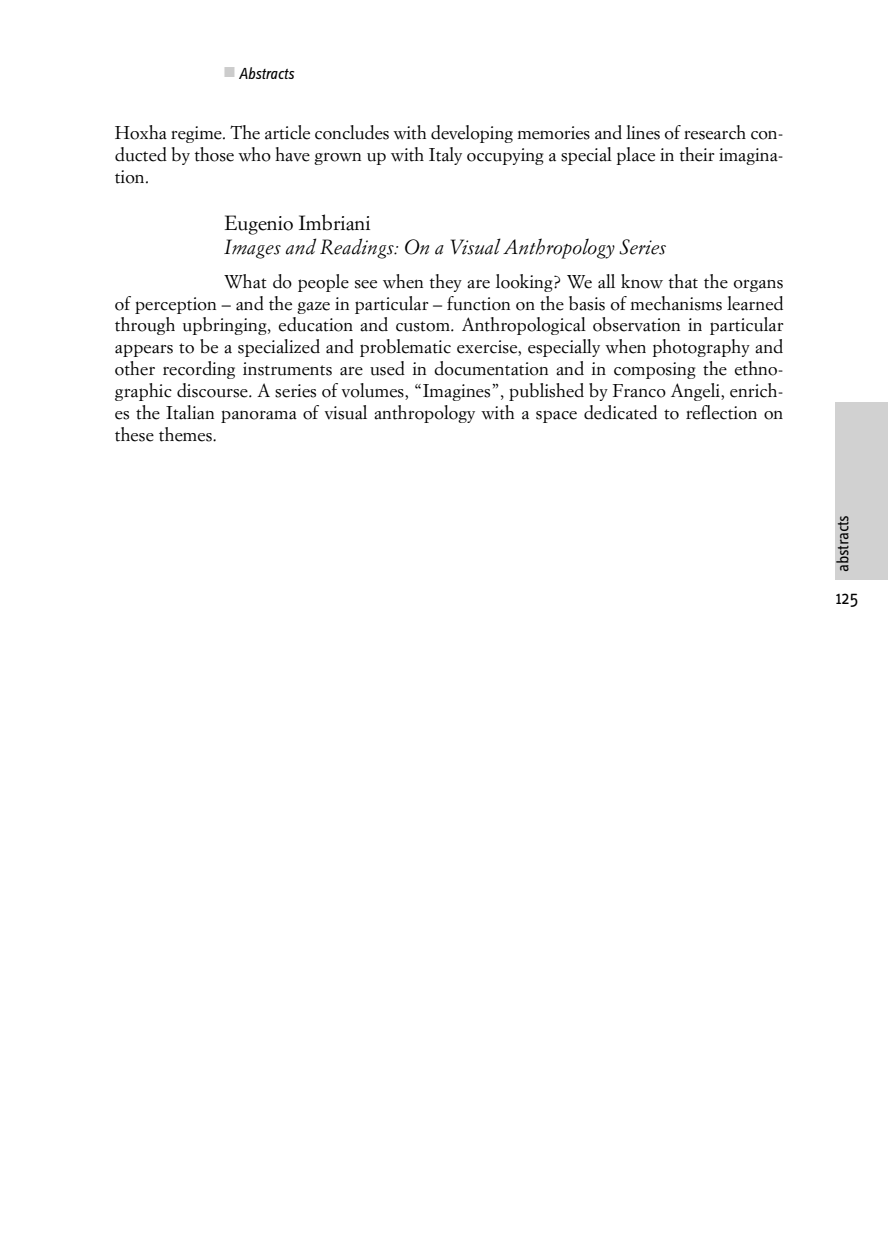  Describe the element at coordinates (446, 283) in the screenshot. I see `they` at that location.
